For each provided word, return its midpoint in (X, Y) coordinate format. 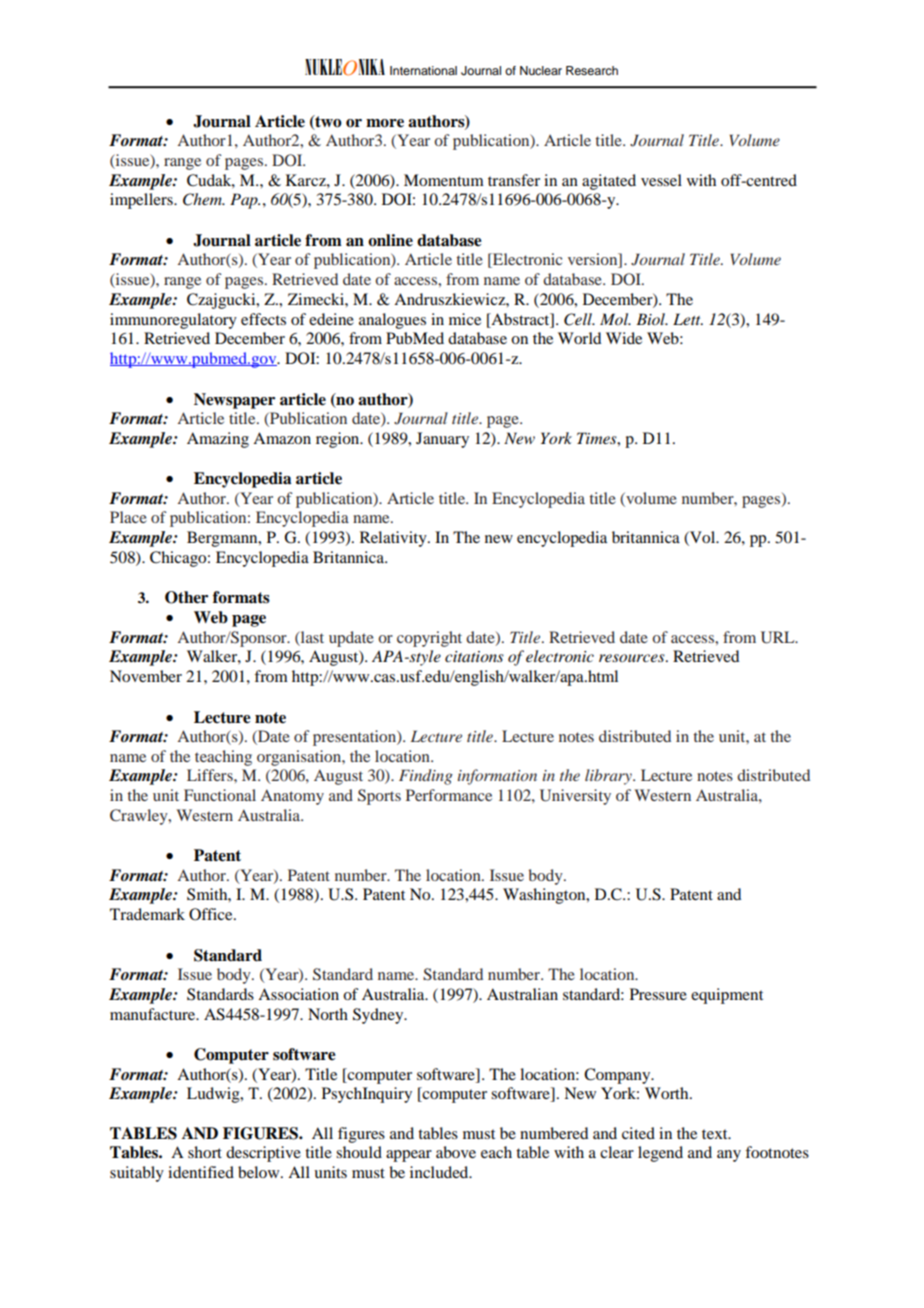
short (205, 1152)
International (423, 70)
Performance (449, 795)
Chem (203, 199)
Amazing (218, 440)
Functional (220, 795)
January (442, 440)
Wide (624, 338)
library (609, 777)
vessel (661, 180)
